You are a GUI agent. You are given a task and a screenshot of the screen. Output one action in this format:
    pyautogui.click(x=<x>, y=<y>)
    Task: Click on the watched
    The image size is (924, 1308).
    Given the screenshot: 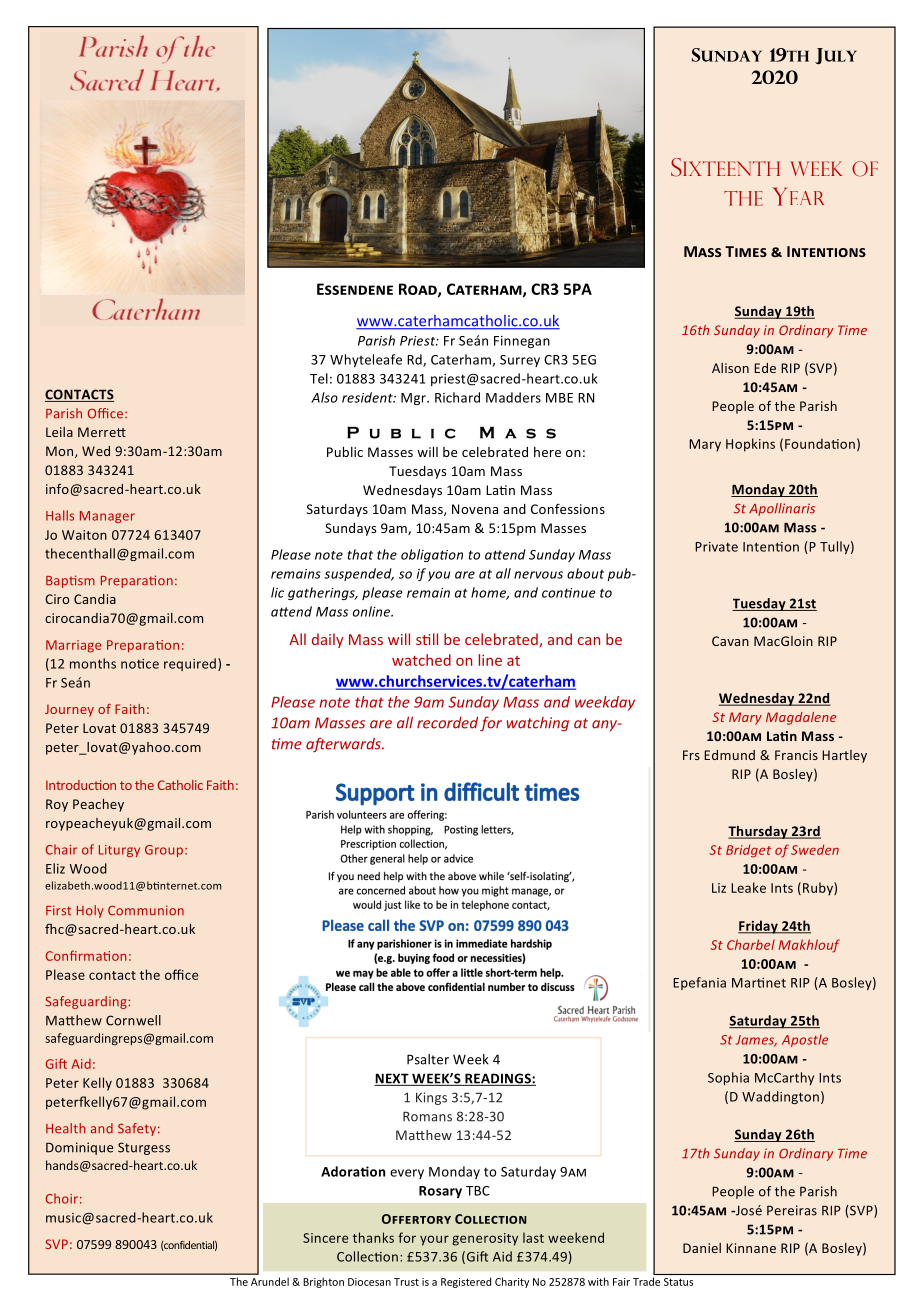 What is the action you would take?
    pyautogui.click(x=421, y=660)
